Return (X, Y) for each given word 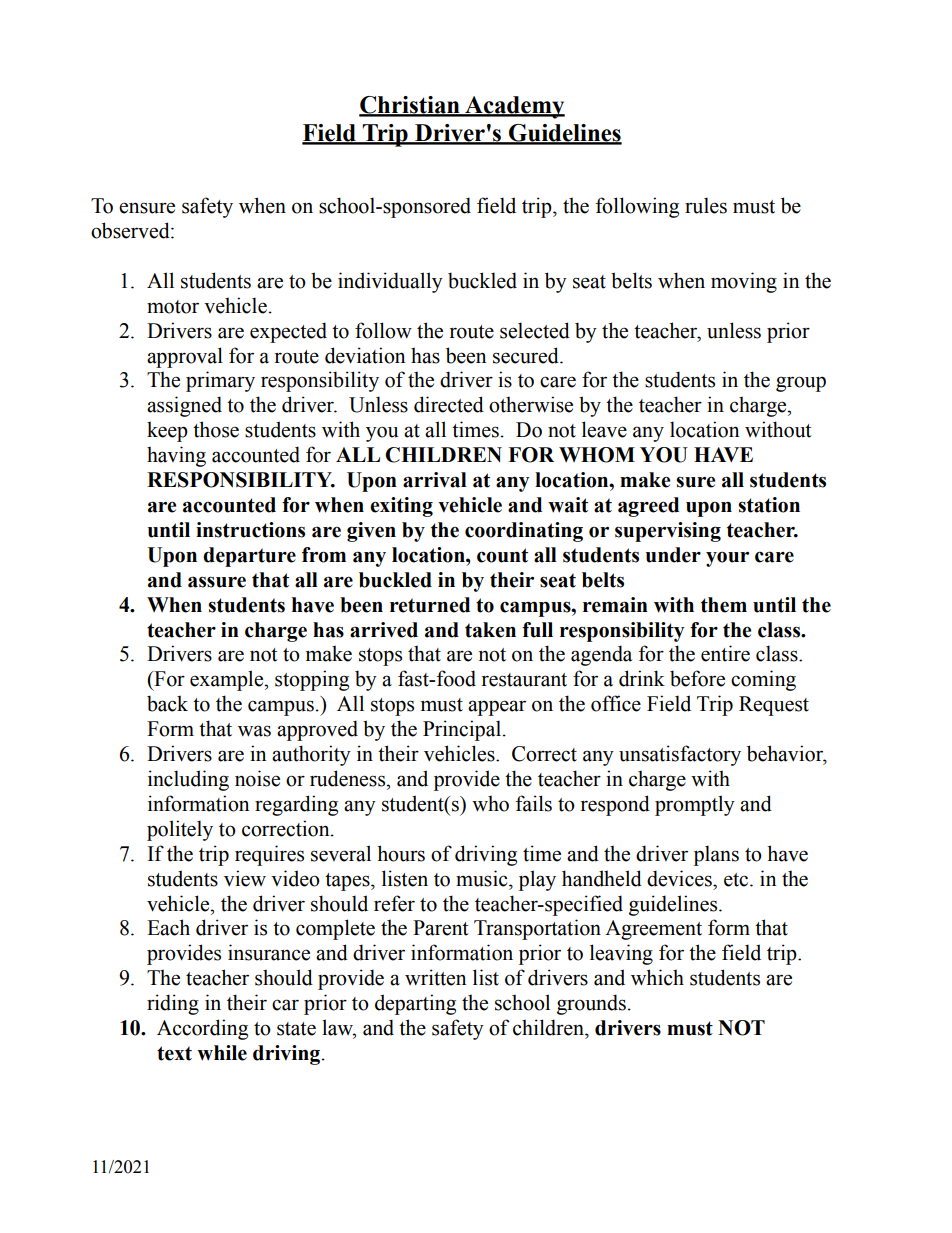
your (727, 559)
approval (185, 357)
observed (131, 230)
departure (249, 557)
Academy (514, 107)
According (202, 1029)
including (188, 780)
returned (430, 605)
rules (706, 205)
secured (527, 355)
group (801, 384)
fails (534, 803)
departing (415, 1004)
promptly (695, 805)
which (657, 977)
